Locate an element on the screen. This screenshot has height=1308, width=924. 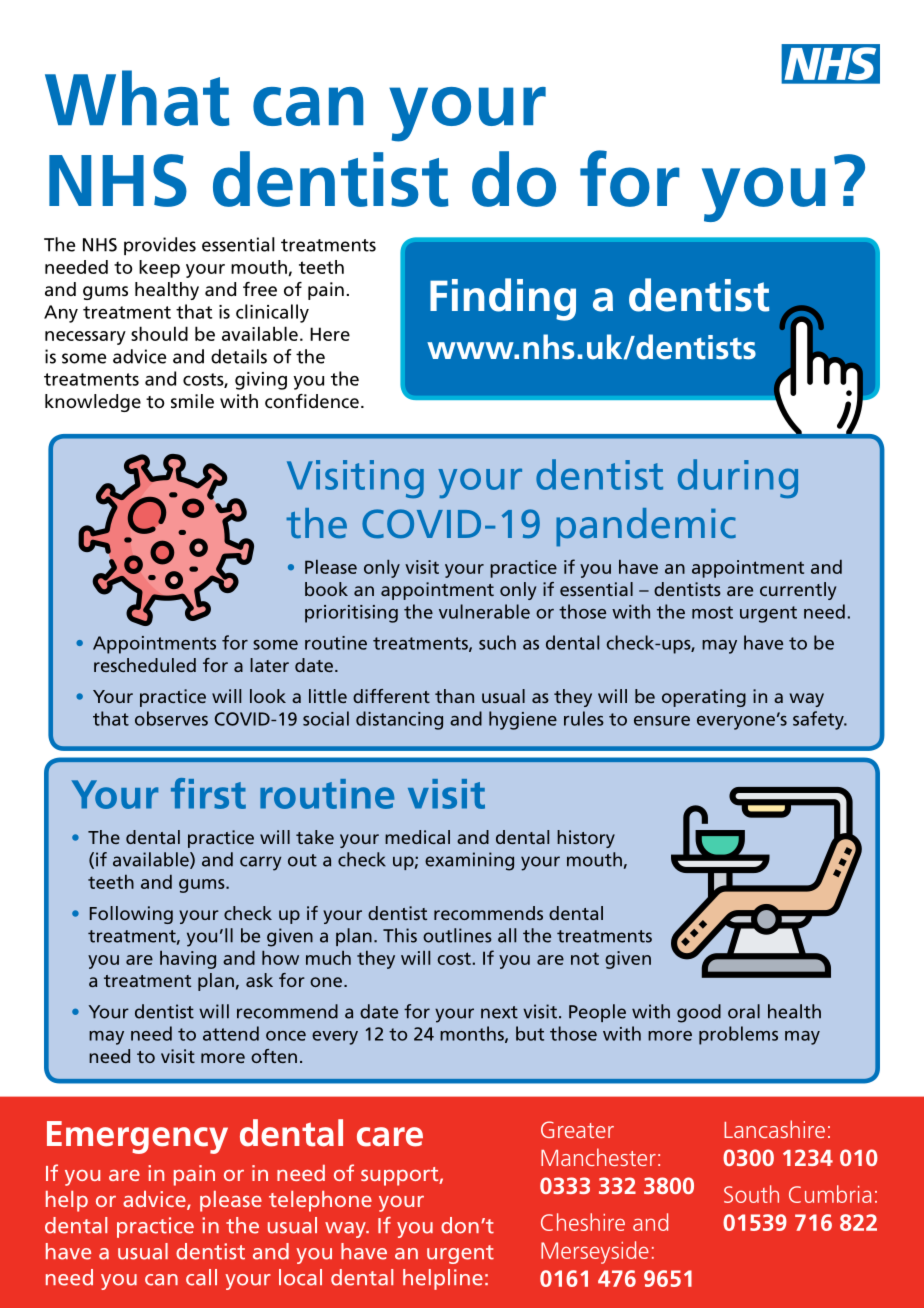
operating is located at coordinates (704, 698).
